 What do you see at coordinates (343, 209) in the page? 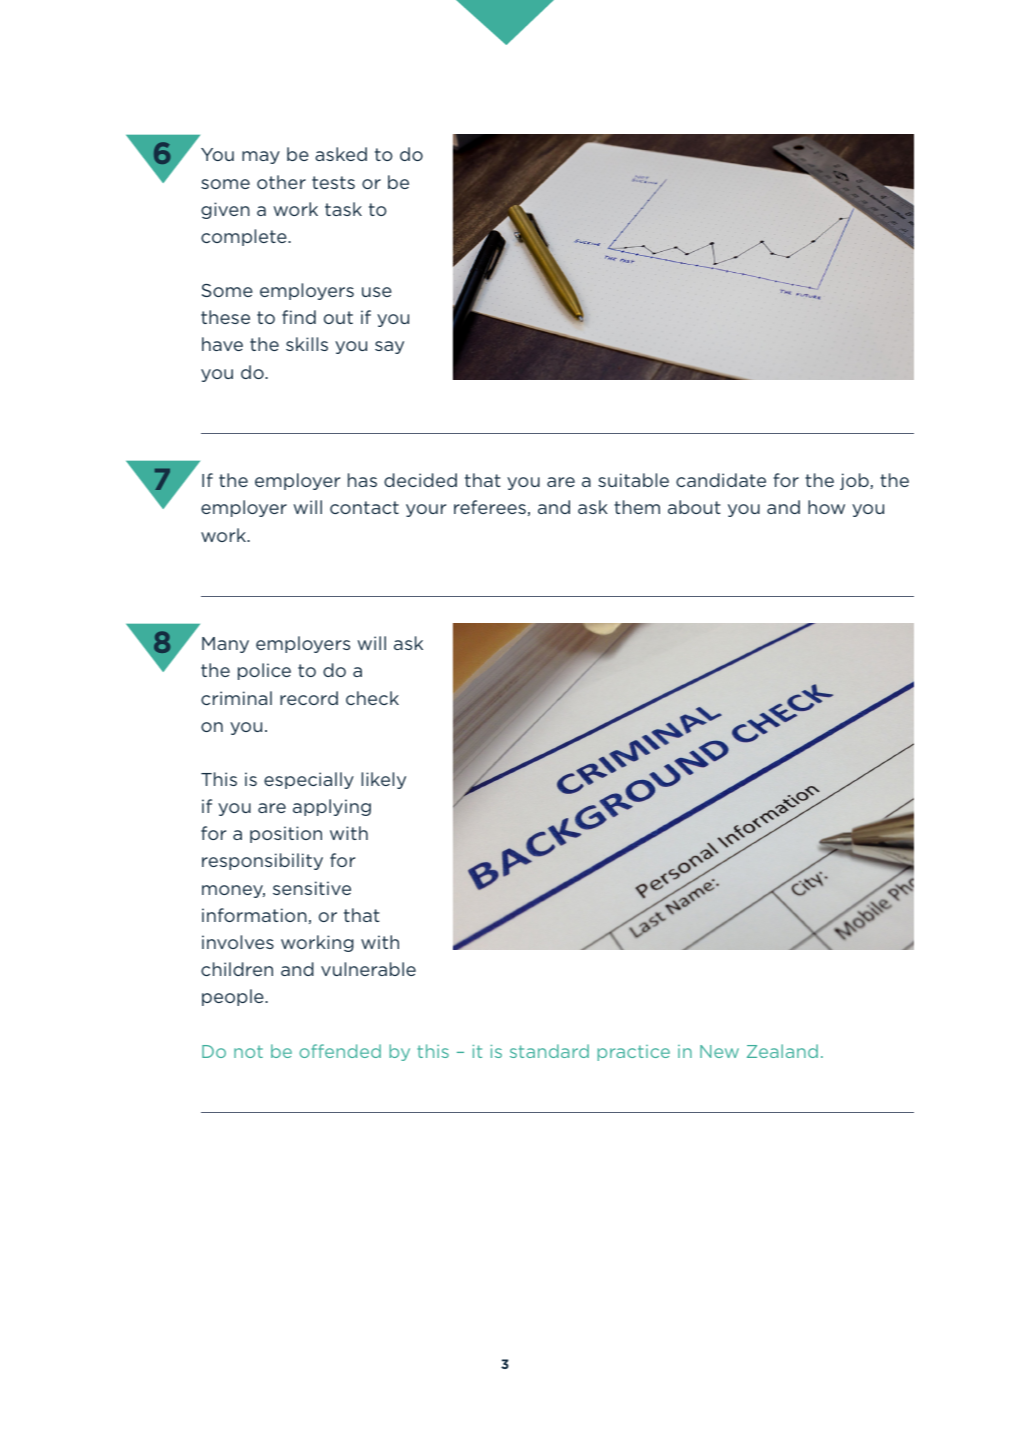
I see `task` at bounding box center [343, 209].
